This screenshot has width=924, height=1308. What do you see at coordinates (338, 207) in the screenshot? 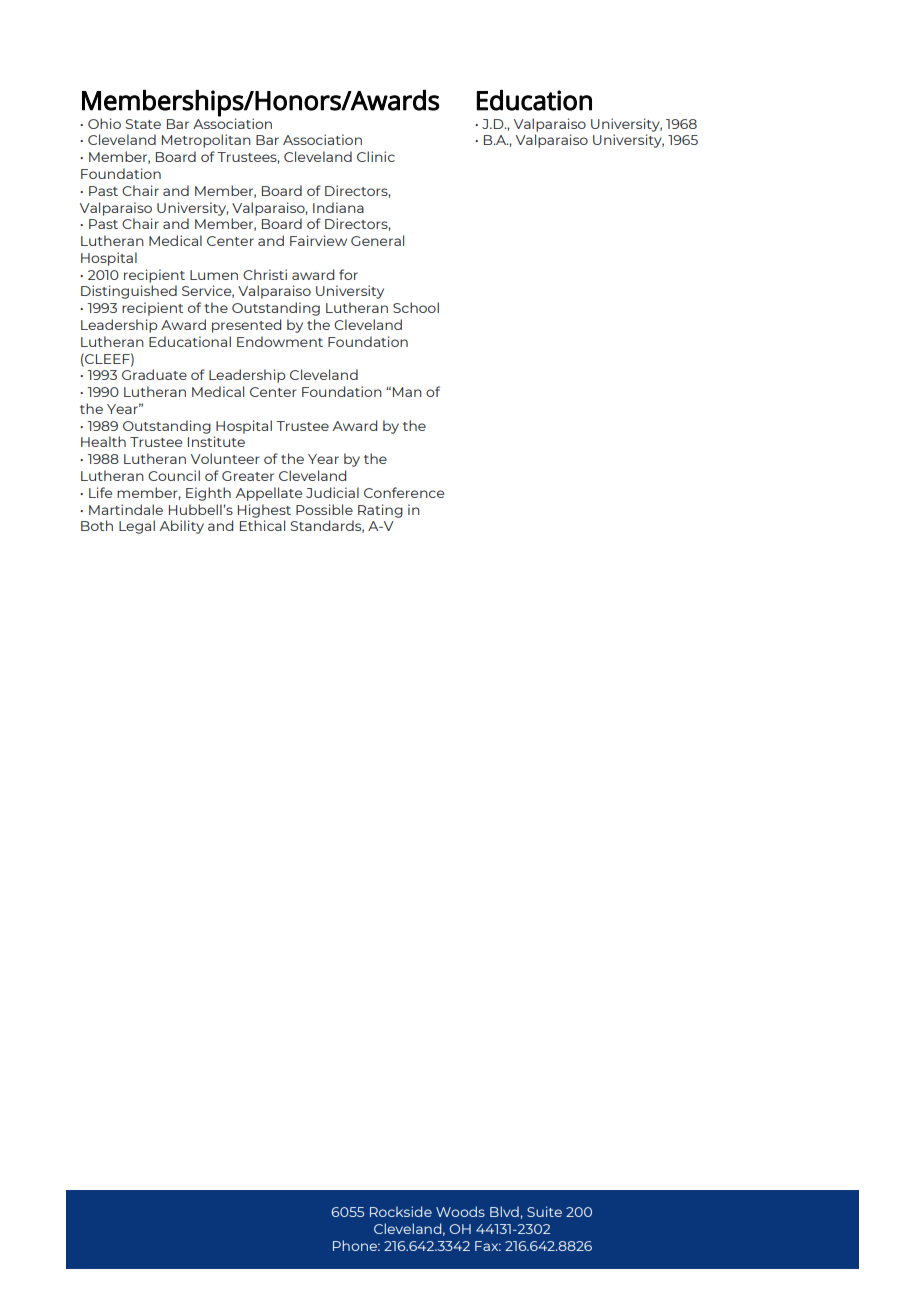
I see `Indiana` at bounding box center [338, 207].
